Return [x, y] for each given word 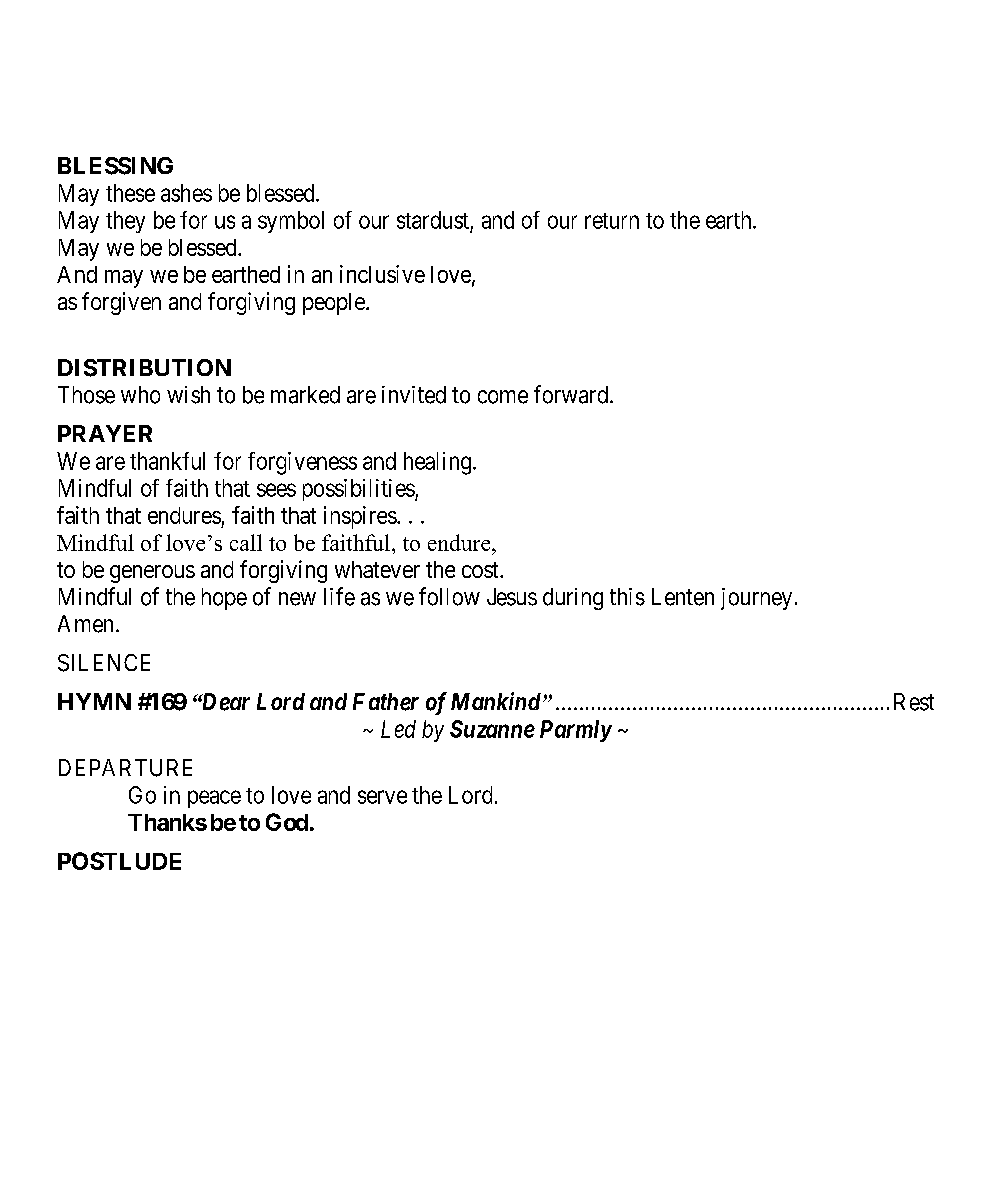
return [612, 221]
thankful [167, 461]
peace [214, 799]
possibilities [359, 490]
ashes [186, 193]
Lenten [683, 597]
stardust [433, 220]
